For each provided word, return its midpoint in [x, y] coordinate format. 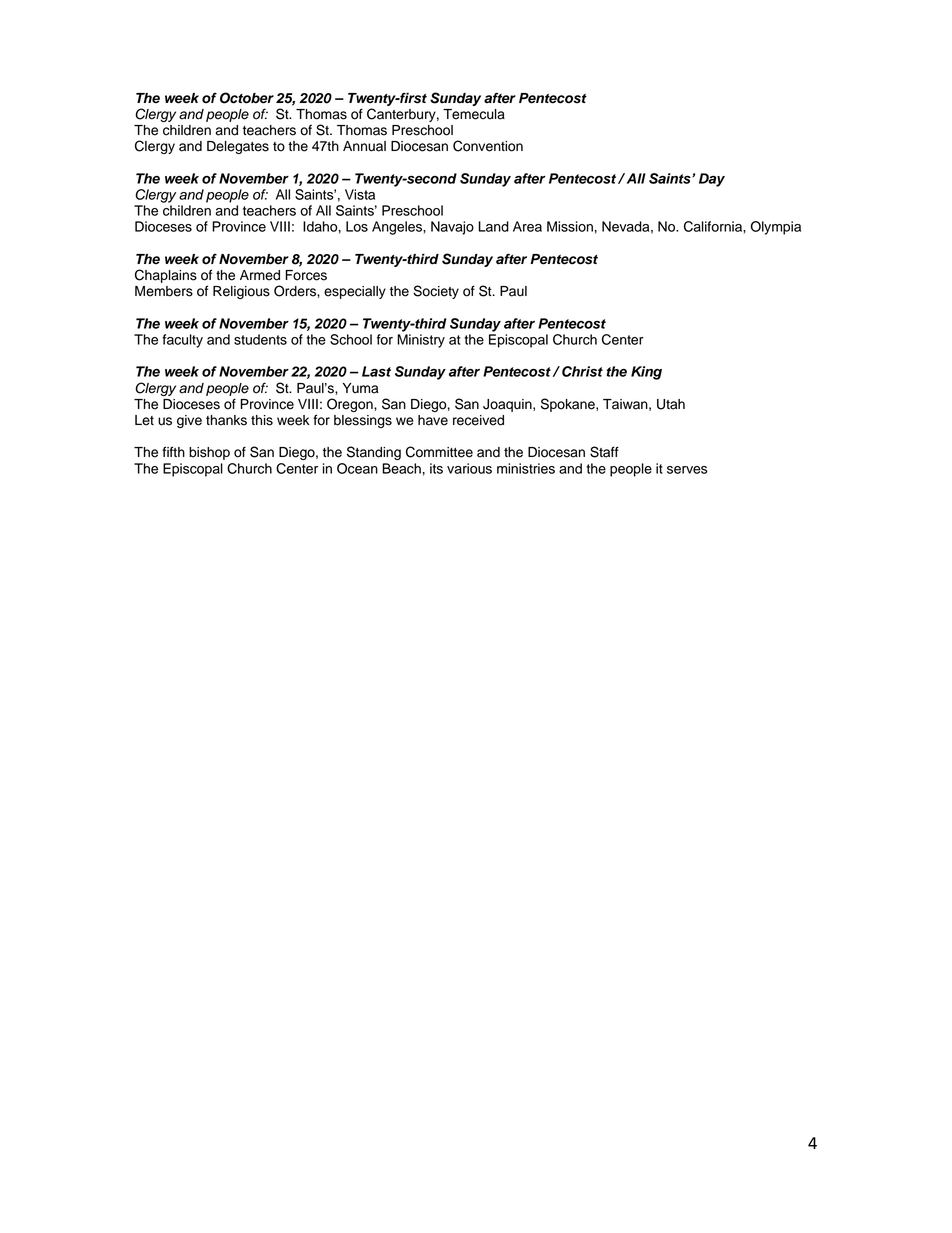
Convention [488, 146]
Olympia [776, 228]
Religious [241, 292]
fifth [173, 451]
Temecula [474, 114]
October [247, 98]
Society [436, 292]
